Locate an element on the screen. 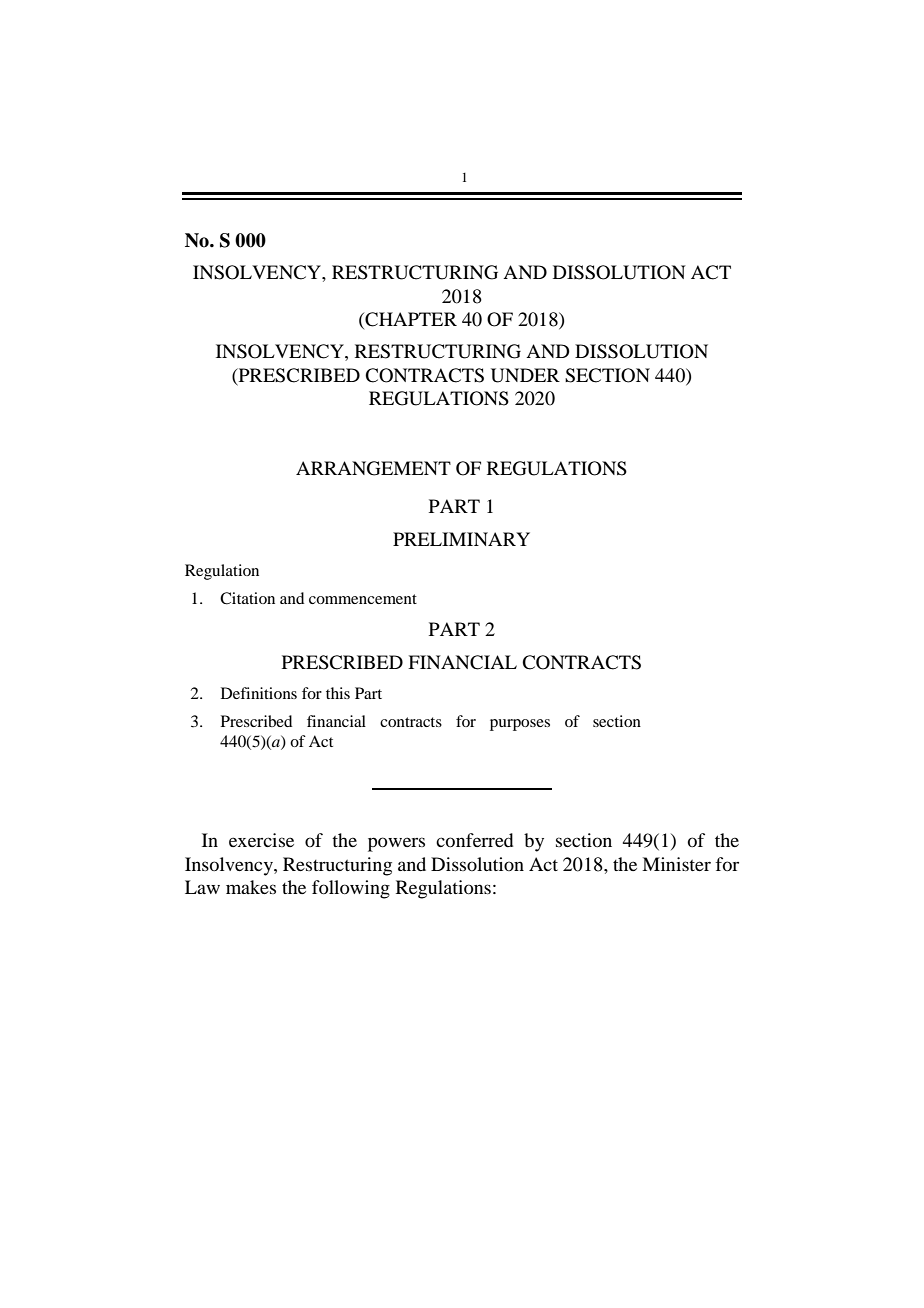 This screenshot has width=924, height=1308. Minister is located at coordinates (676, 864).
